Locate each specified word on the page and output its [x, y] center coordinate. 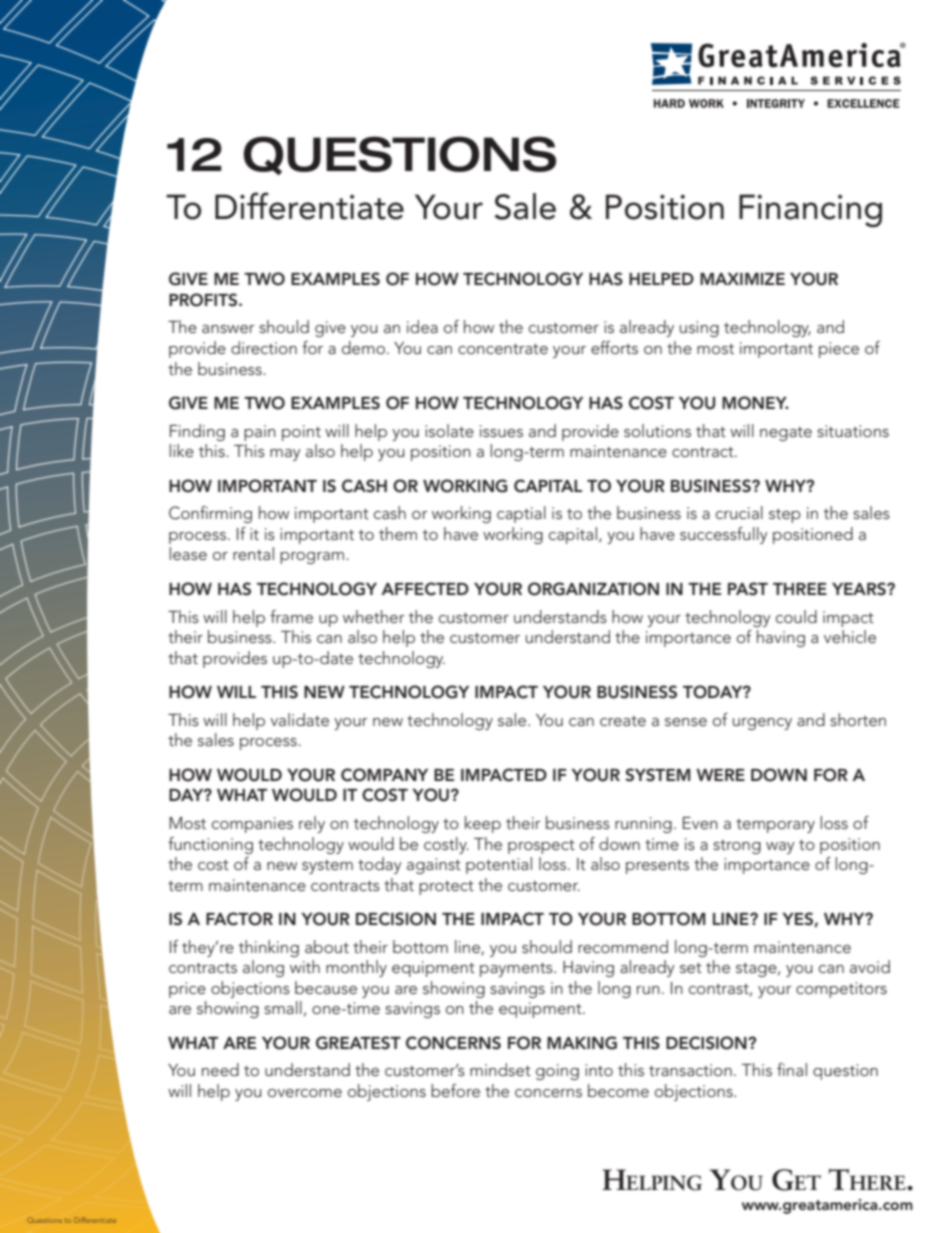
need [220, 1069]
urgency [762, 724]
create [623, 721]
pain [260, 433]
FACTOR [239, 919]
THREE [800, 589]
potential [499, 865]
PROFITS [204, 300]
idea [422, 326]
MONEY [755, 403]
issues [501, 431]
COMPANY [384, 775]
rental [253, 553]
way [780, 848]
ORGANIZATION [593, 589]
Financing [810, 210]
